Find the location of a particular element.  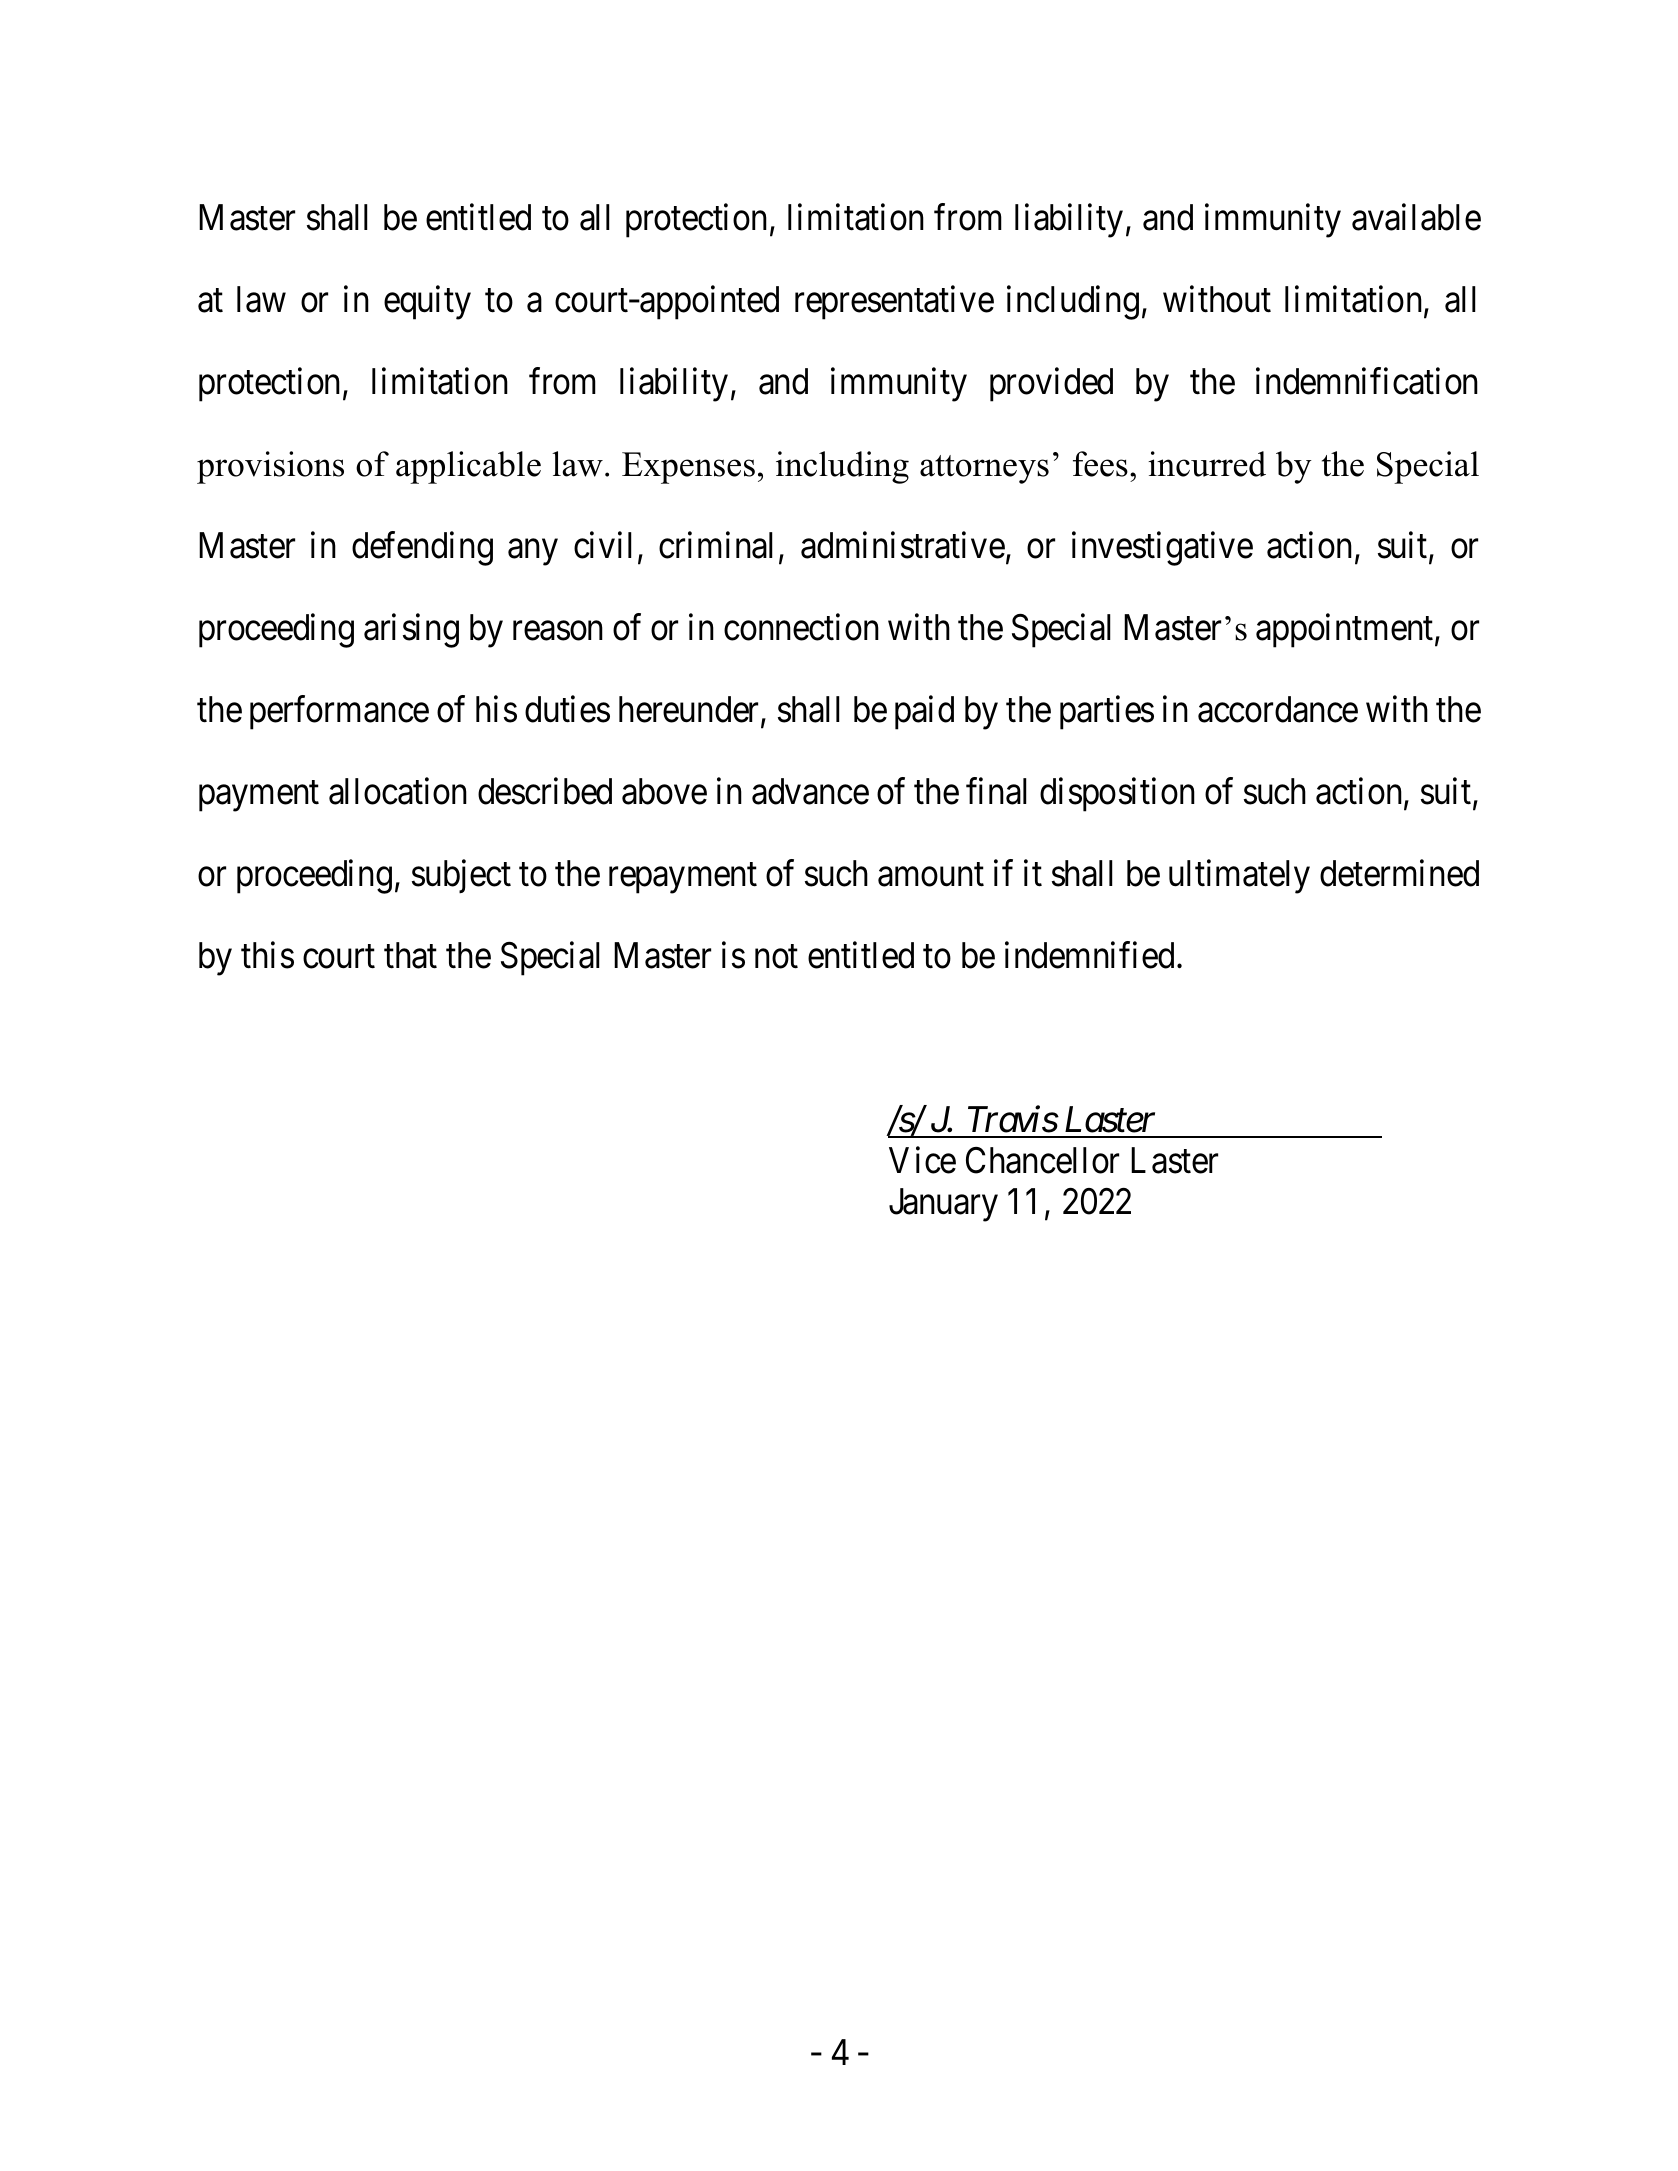

that is located at coordinates (410, 955).
